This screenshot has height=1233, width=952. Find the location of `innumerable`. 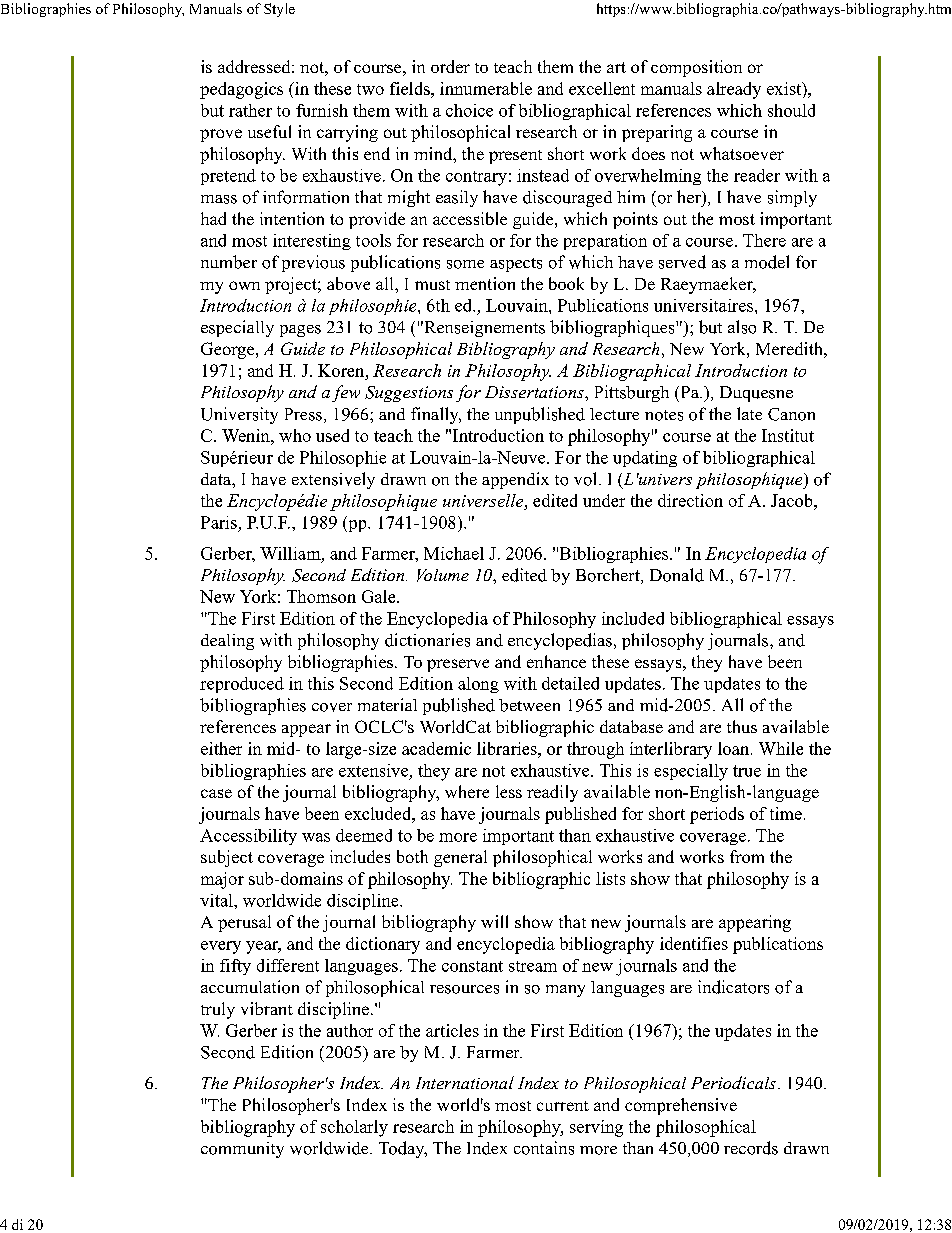

innumerable is located at coordinates (486, 88).
